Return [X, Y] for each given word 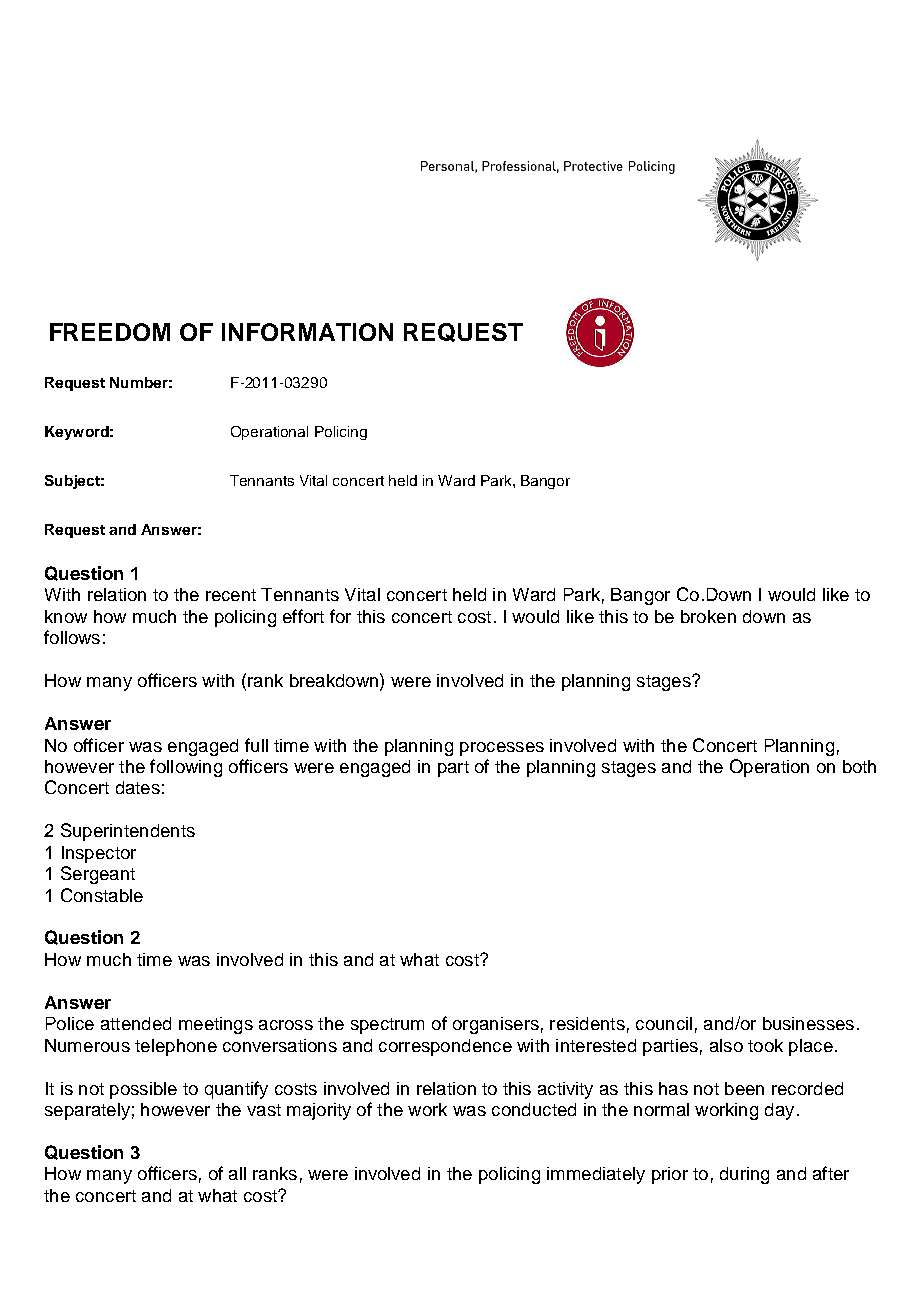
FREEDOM [110, 332]
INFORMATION [307, 332]
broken [708, 616]
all [237, 1173]
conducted [534, 1109]
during [744, 1175]
